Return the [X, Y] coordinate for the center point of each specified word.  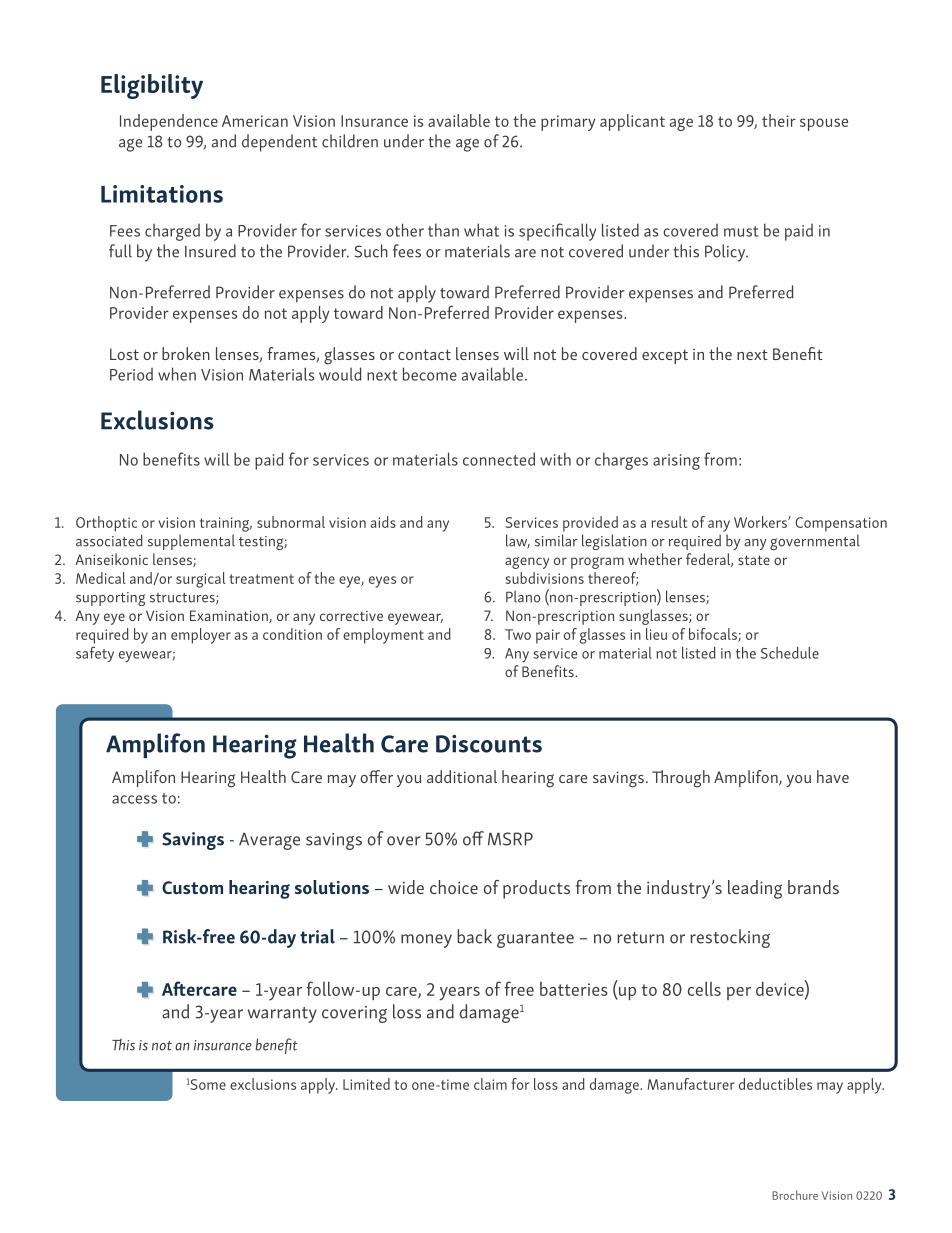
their [779, 120]
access [134, 799]
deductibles [775, 1084]
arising [676, 462]
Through [681, 779]
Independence [169, 122]
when [177, 374]
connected [499, 459]
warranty [282, 1015]
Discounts [489, 743]
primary [568, 123]
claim [490, 1084]
